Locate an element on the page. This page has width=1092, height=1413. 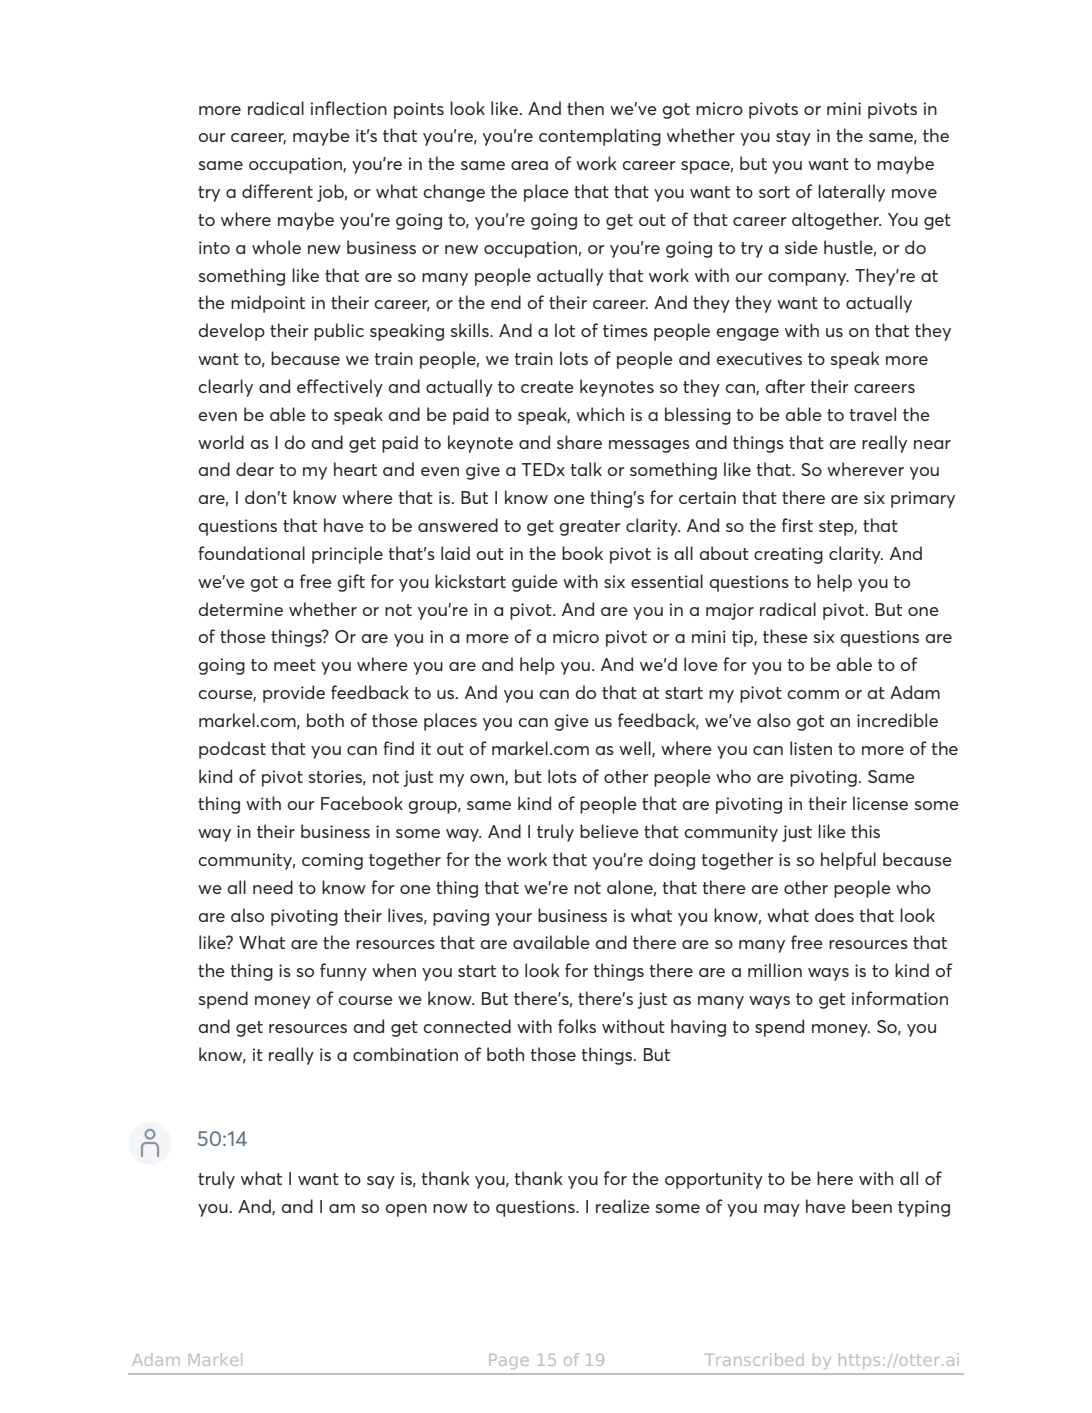
listen is located at coordinates (811, 748).
